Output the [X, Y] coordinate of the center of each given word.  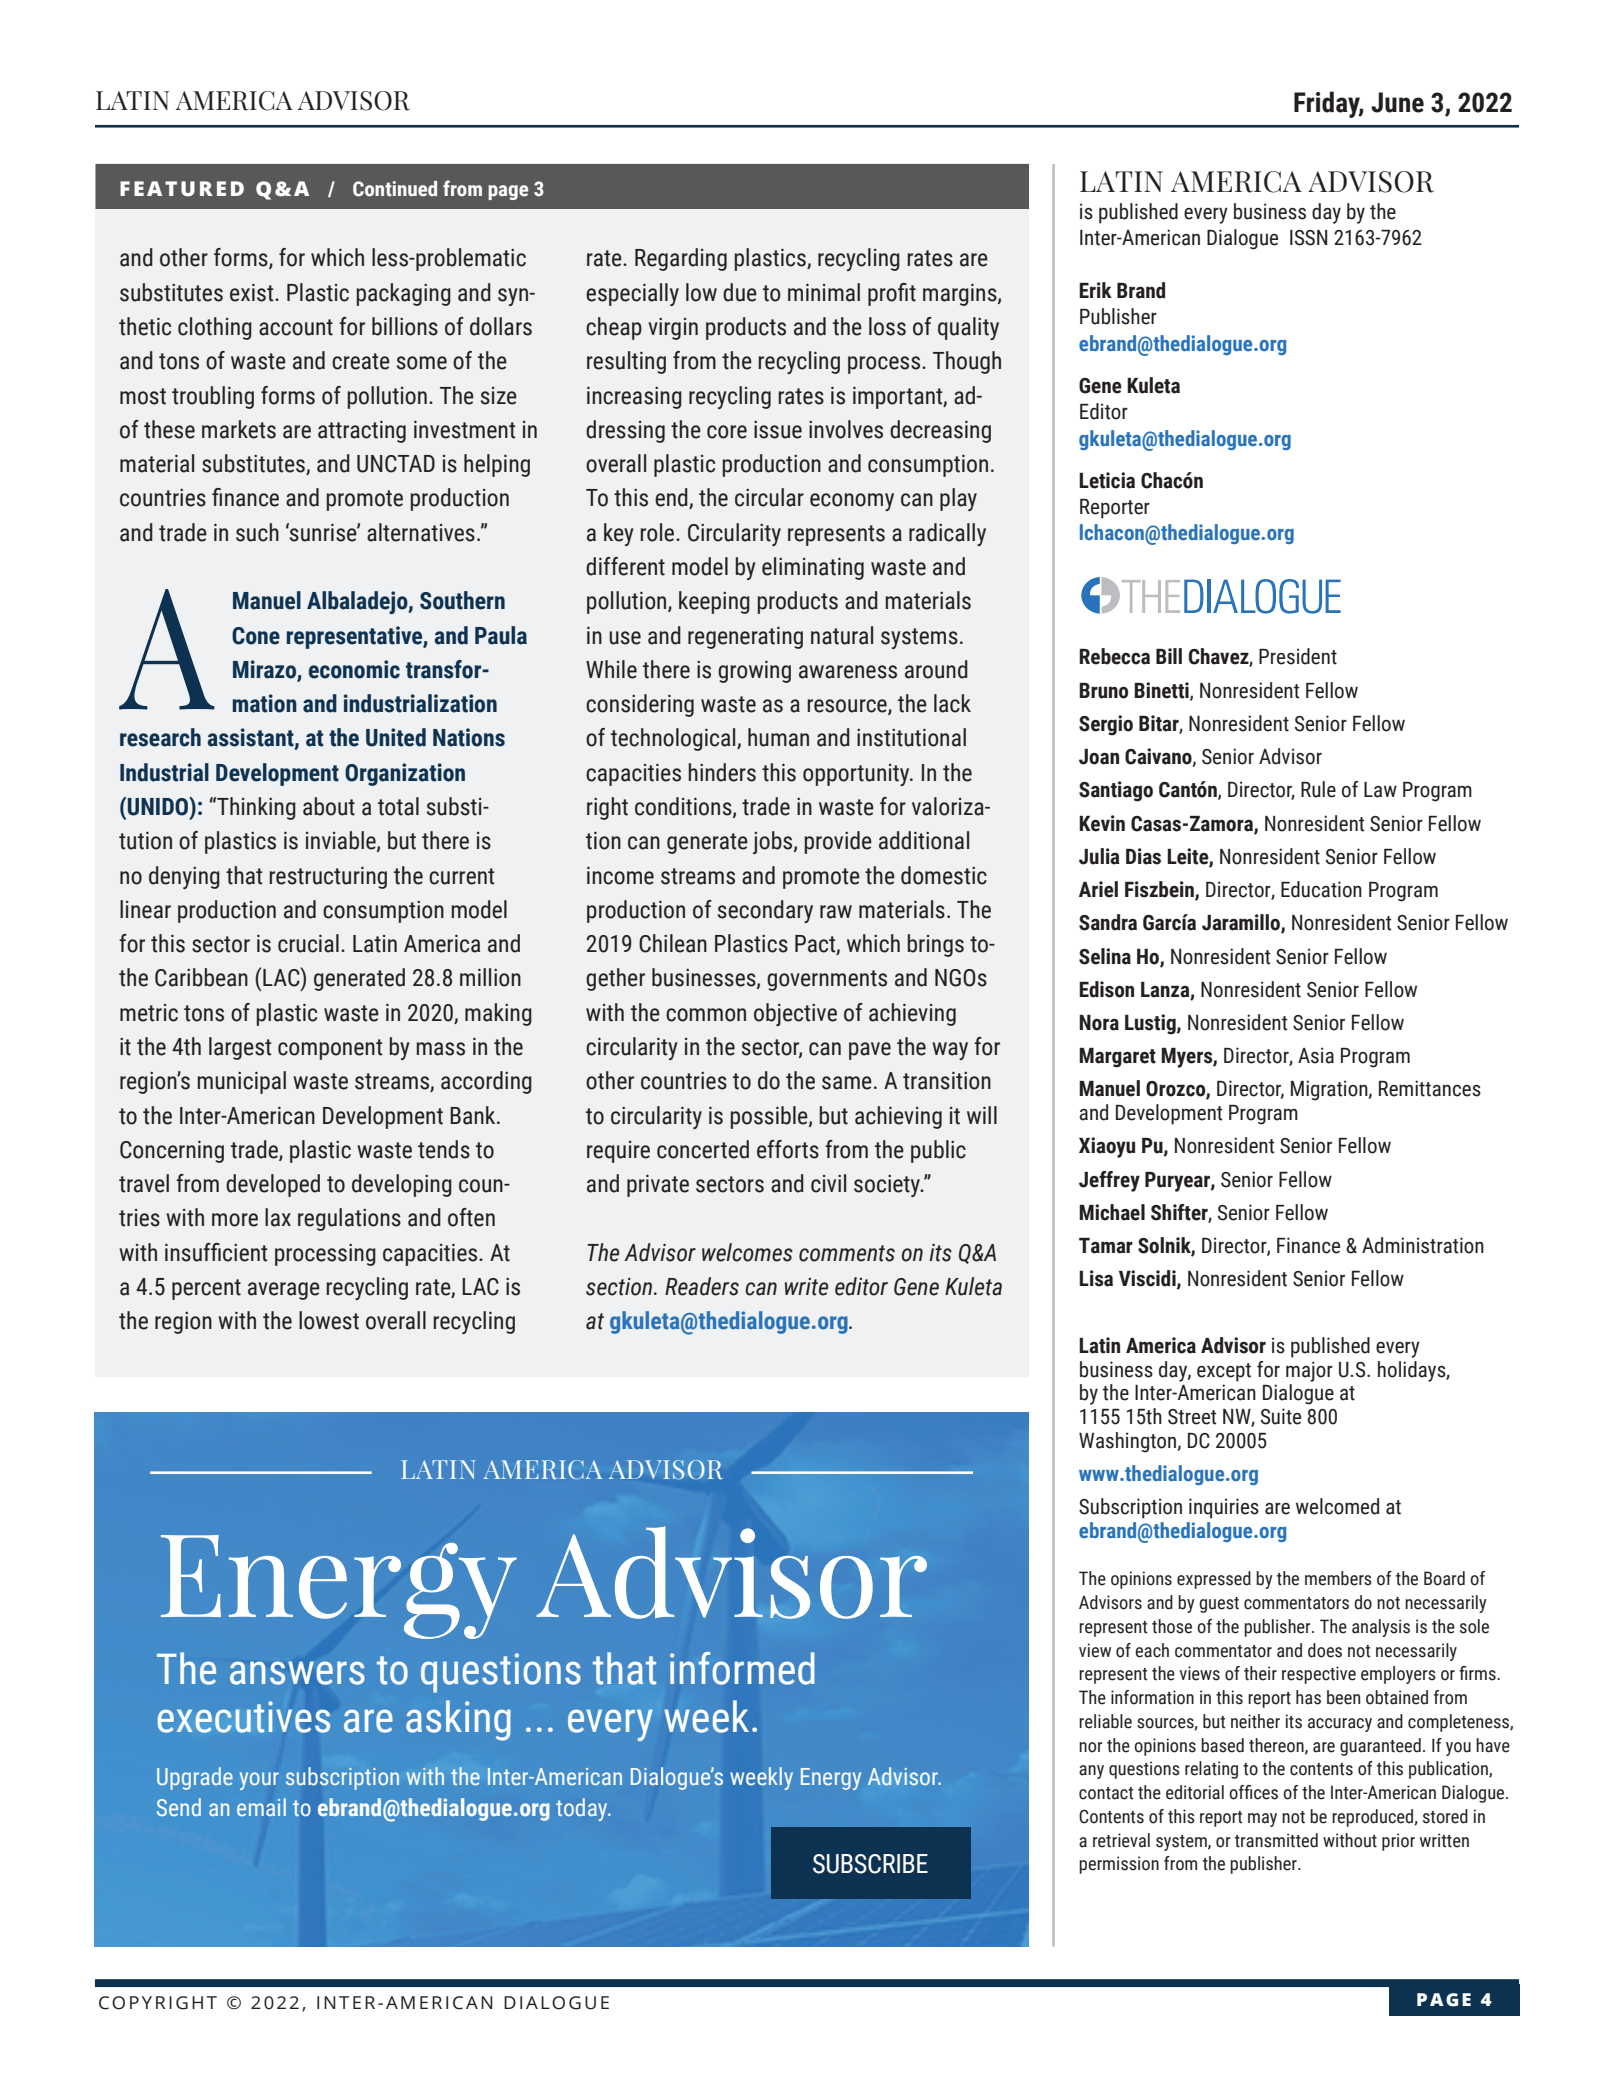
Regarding [681, 259]
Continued [395, 189]
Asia [1316, 1055]
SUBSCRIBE [870, 1864]
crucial [308, 943]
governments [827, 980]
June [1397, 102]
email [261, 1807]
